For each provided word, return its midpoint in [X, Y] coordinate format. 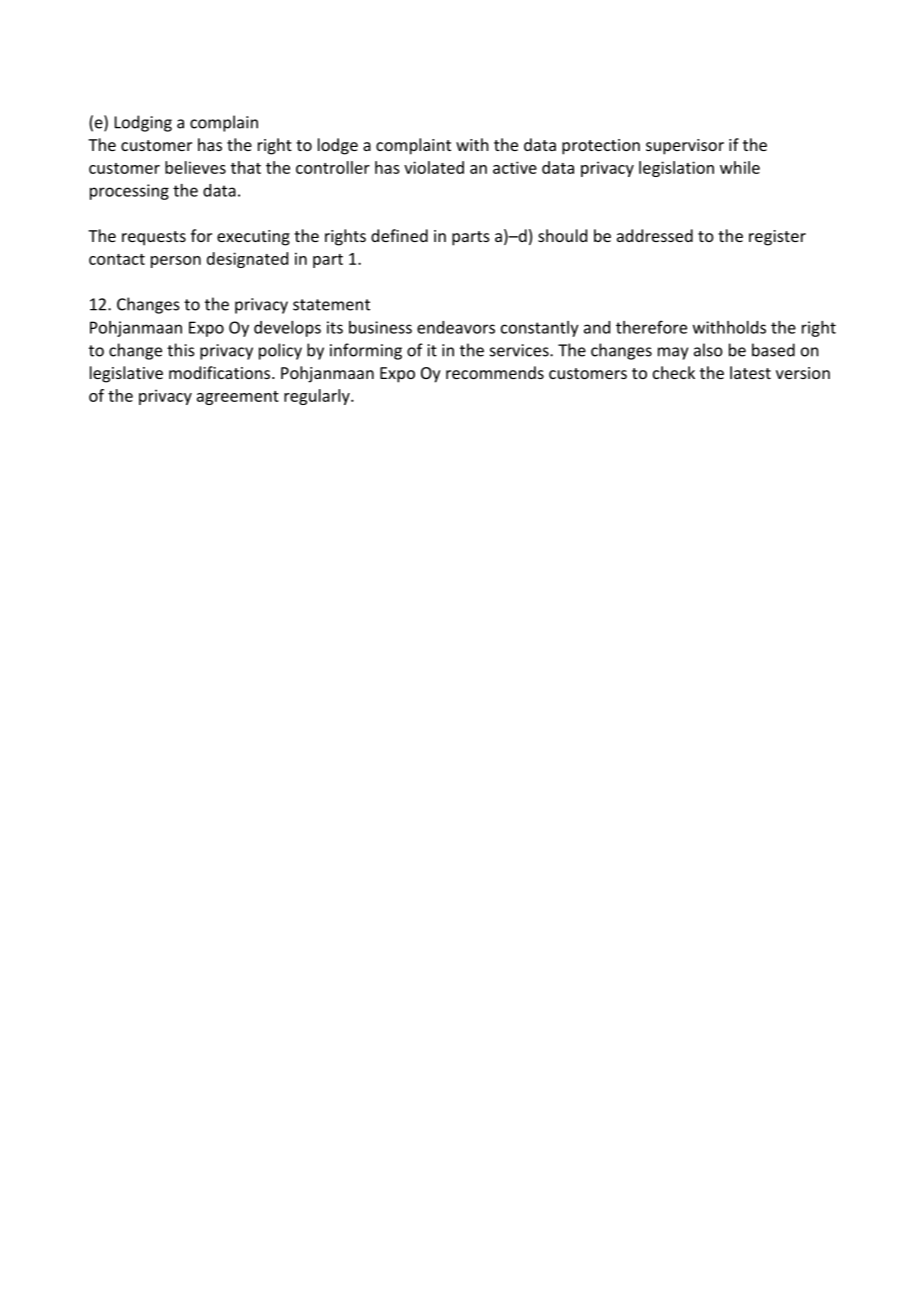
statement [331, 305]
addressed [655, 235]
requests [154, 238]
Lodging [143, 123]
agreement [238, 398]
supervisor [685, 147]
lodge [338, 146]
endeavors [456, 327]
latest [750, 372]
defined [399, 235]
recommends [495, 372]
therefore [651, 327]
